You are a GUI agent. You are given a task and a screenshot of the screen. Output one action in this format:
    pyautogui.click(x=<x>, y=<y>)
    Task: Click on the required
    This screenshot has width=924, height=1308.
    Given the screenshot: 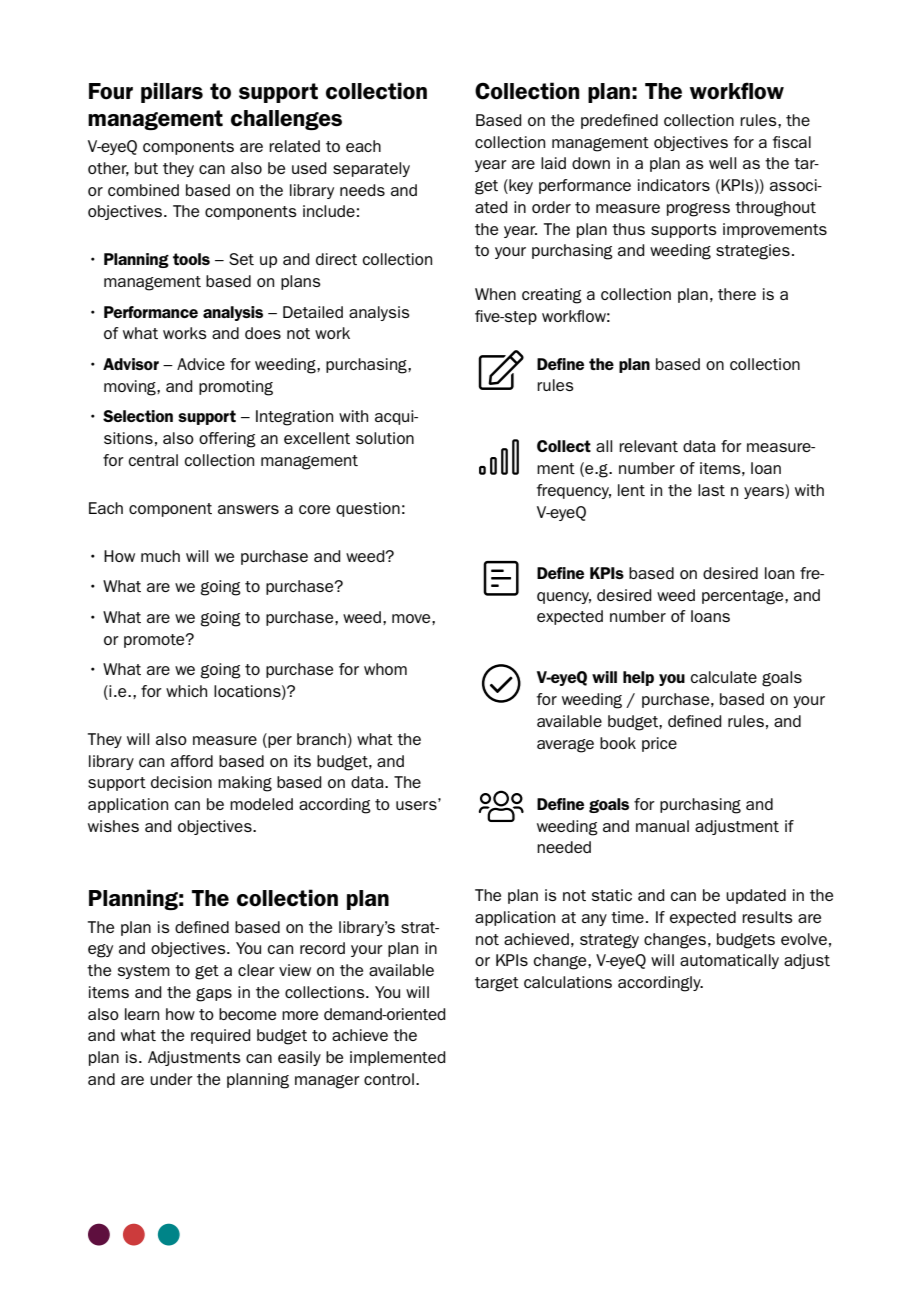 What is the action you would take?
    pyautogui.click(x=221, y=1036)
